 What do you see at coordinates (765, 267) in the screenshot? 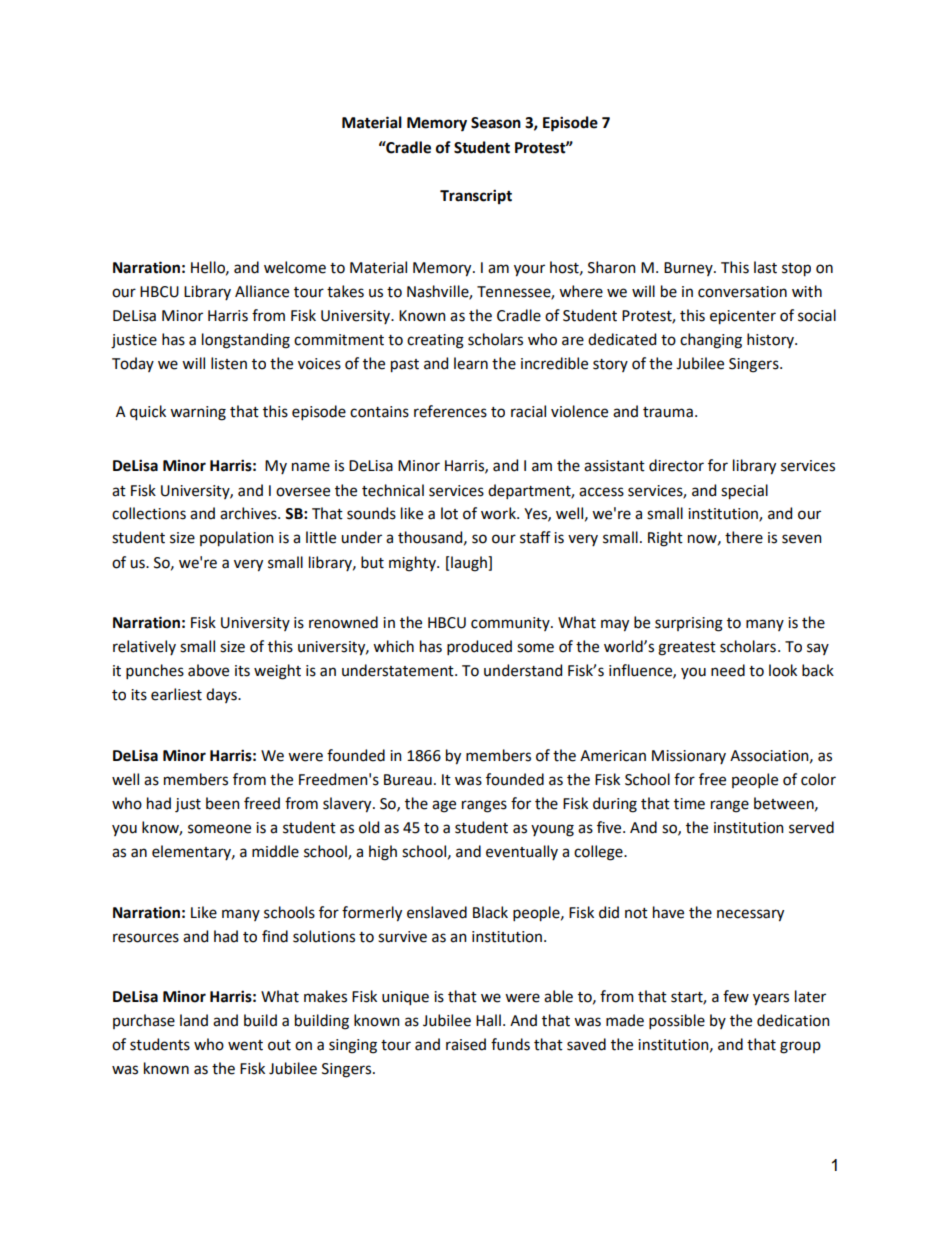
I see `last` at bounding box center [765, 267].
